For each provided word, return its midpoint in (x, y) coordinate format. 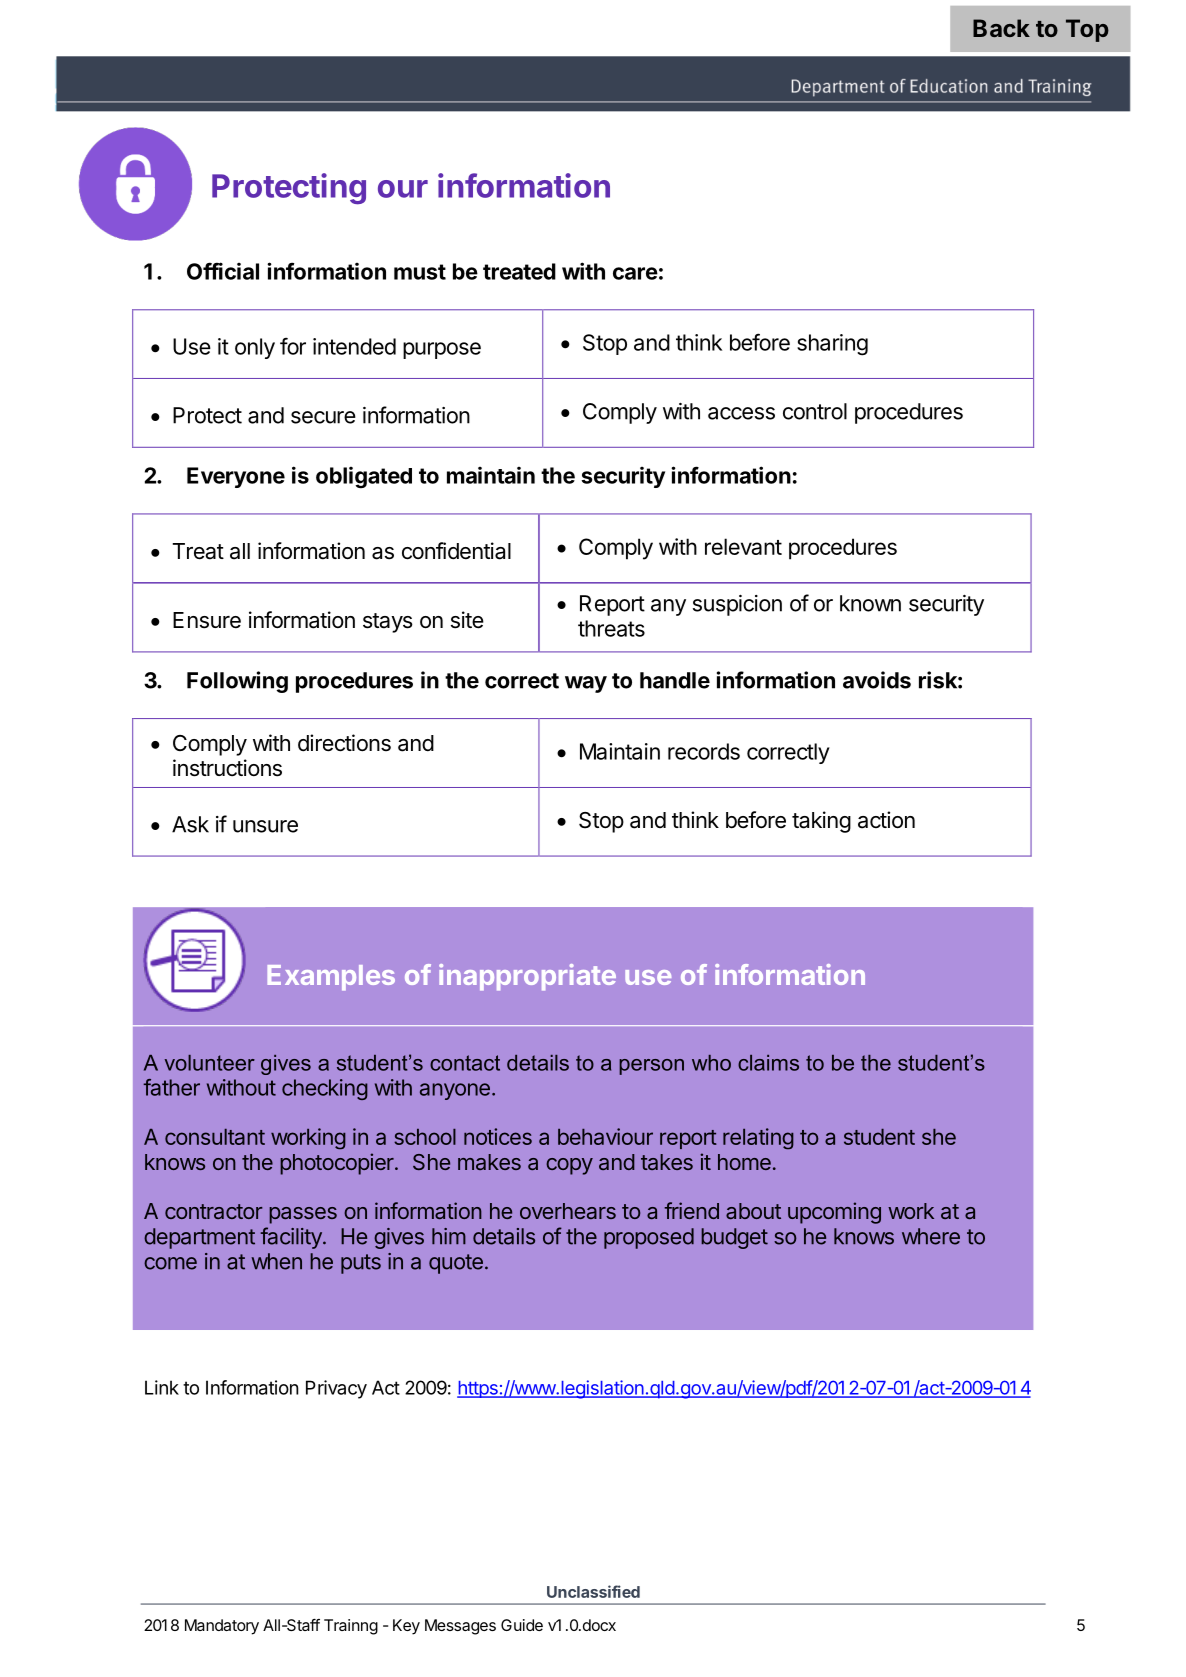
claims (768, 1063)
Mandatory (222, 1627)
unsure (265, 826)
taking (821, 822)
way (586, 684)
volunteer (210, 1063)
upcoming (834, 1213)
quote (456, 1264)
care (635, 273)
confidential (456, 551)
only (255, 348)
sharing (832, 345)
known (870, 603)
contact (465, 1063)
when (276, 1261)
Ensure (207, 620)
